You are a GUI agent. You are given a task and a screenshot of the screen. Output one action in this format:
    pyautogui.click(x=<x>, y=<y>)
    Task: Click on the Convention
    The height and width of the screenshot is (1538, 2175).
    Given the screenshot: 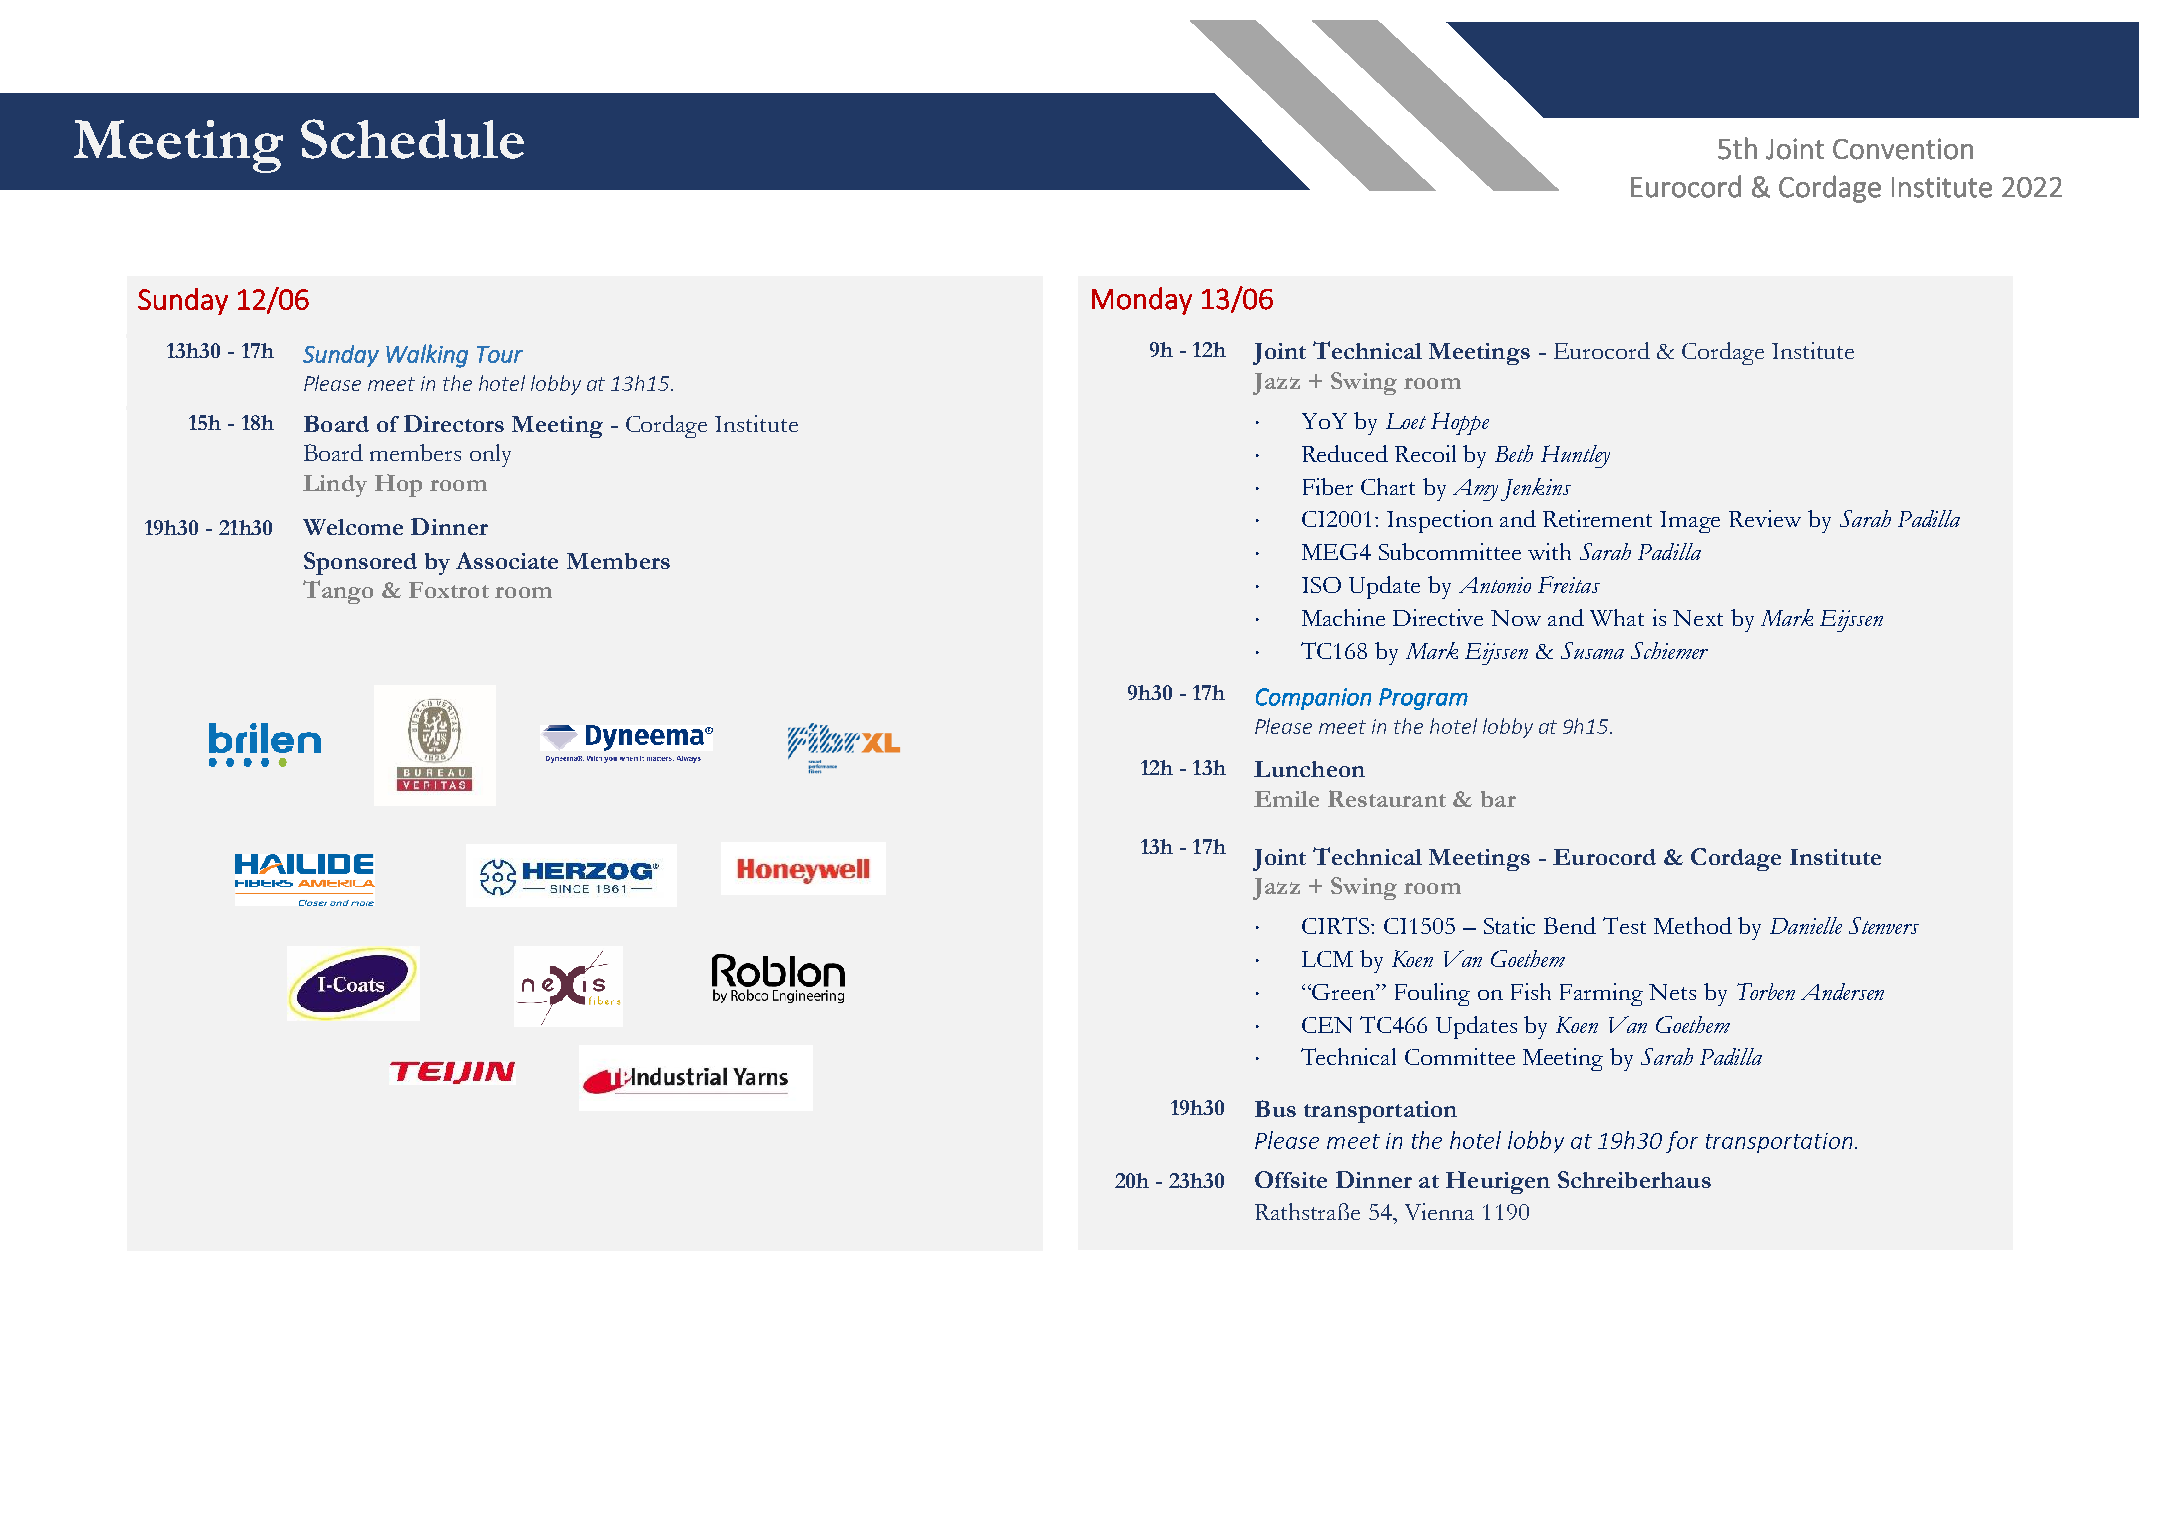 What is the action you would take?
    pyautogui.click(x=1903, y=149)
